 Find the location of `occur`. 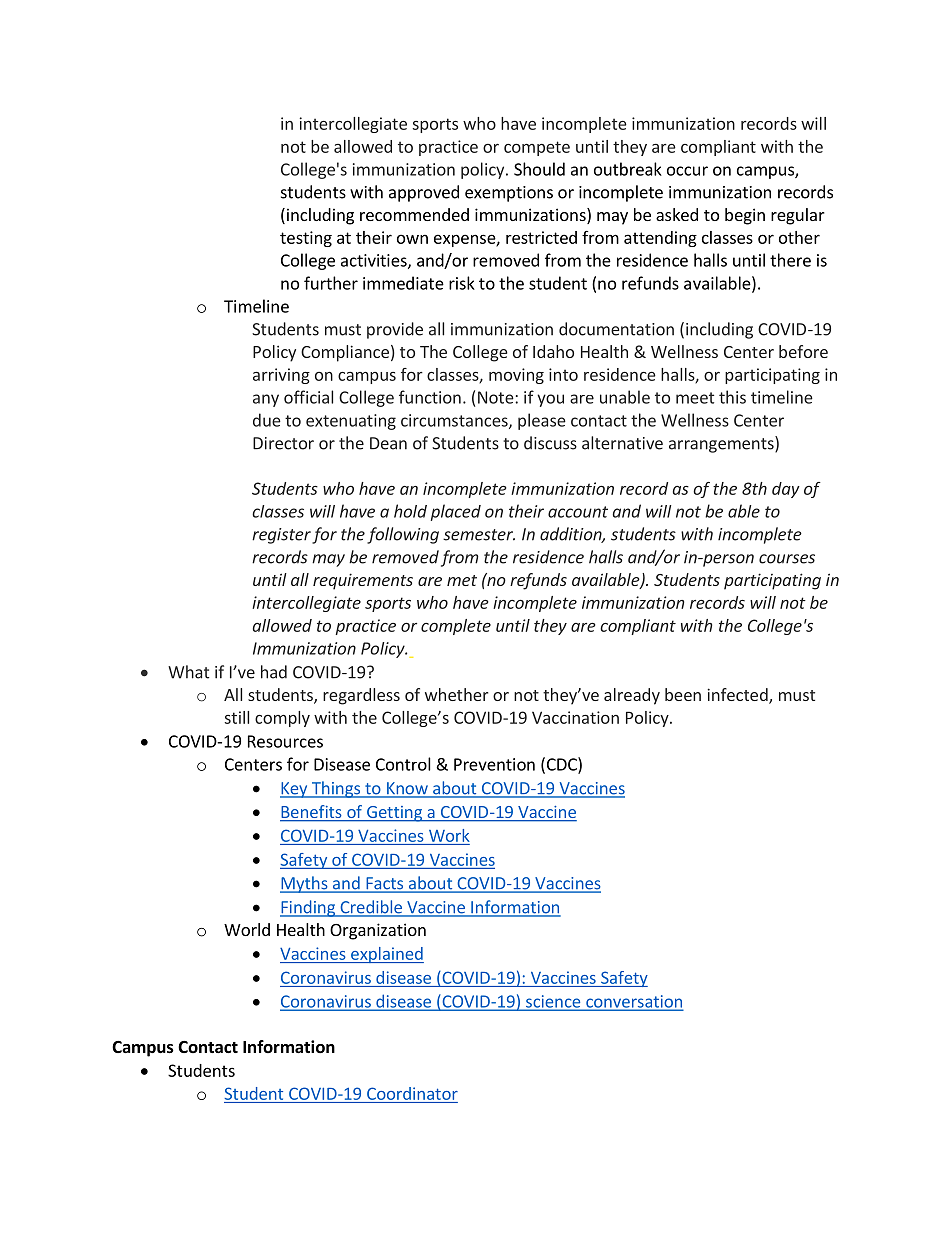

occur is located at coordinates (687, 171).
